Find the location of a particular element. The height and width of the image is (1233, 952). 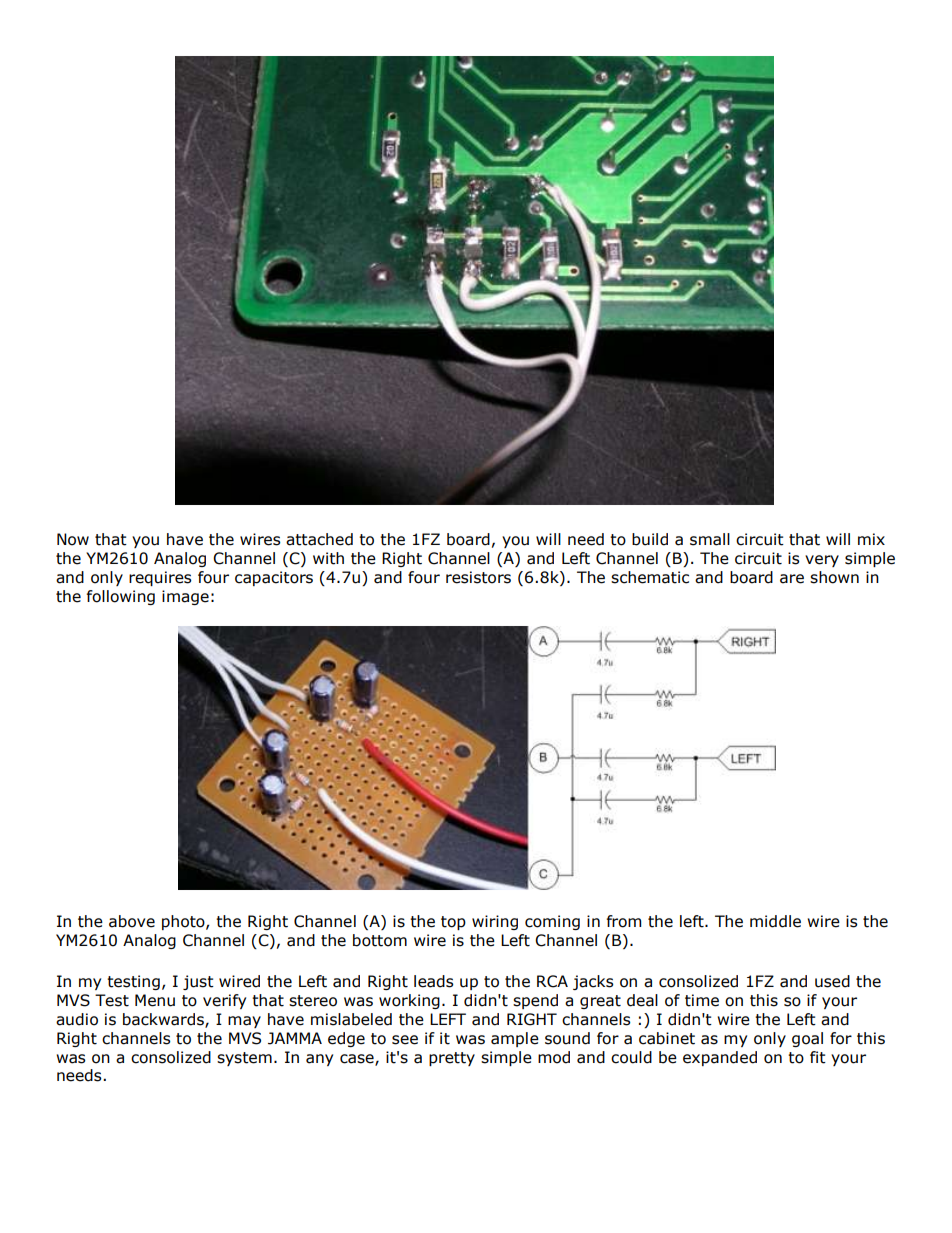

very is located at coordinates (822, 561).
